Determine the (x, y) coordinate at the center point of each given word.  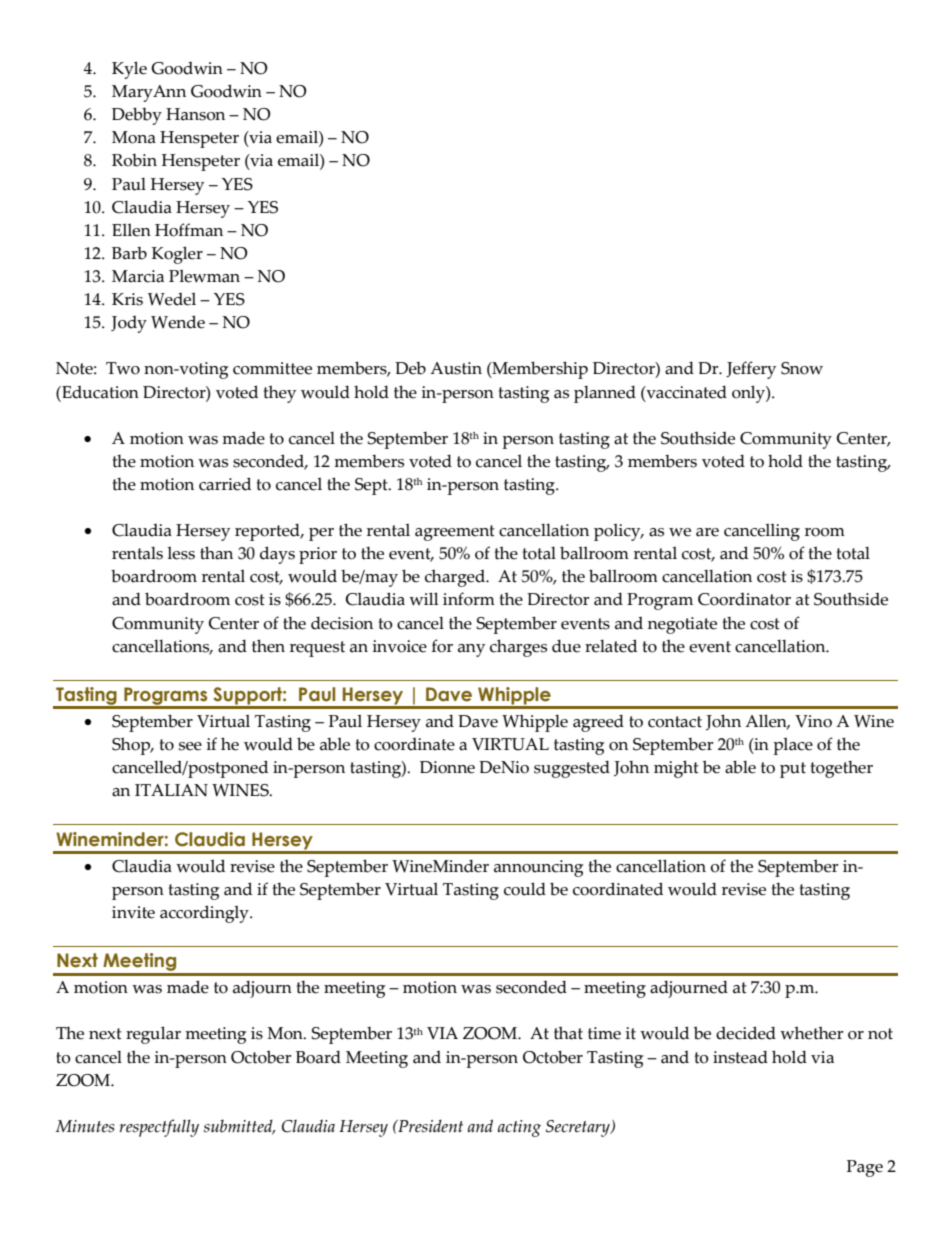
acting (519, 1128)
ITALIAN (171, 790)
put (793, 770)
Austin (456, 368)
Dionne (447, 767)
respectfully (159, 1128)
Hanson (195, 114)
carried (225, 484)
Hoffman (189, 230)
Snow (802, 368)
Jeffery (751, 370)
